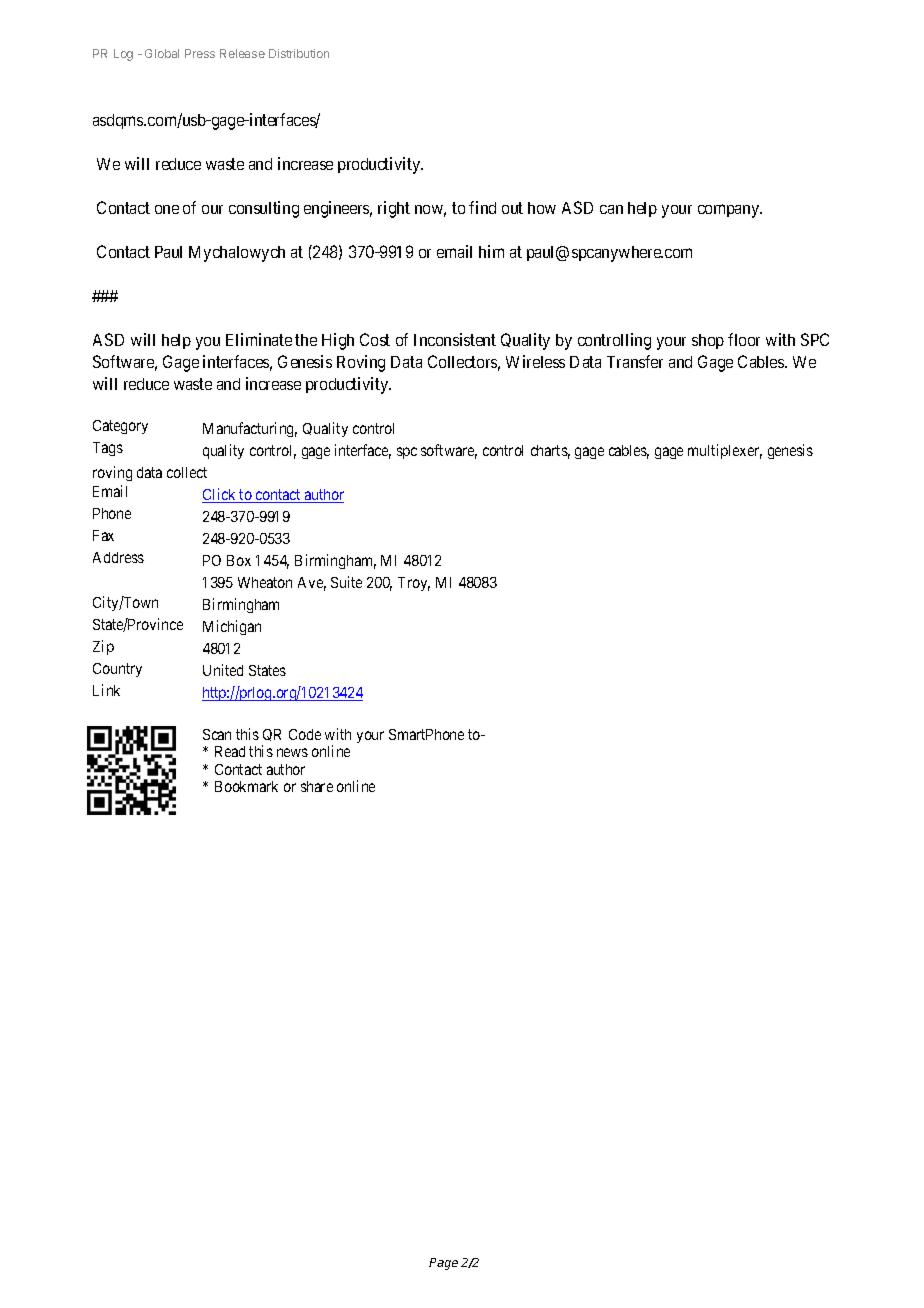  I want to click on shop, so click(708, 341).
